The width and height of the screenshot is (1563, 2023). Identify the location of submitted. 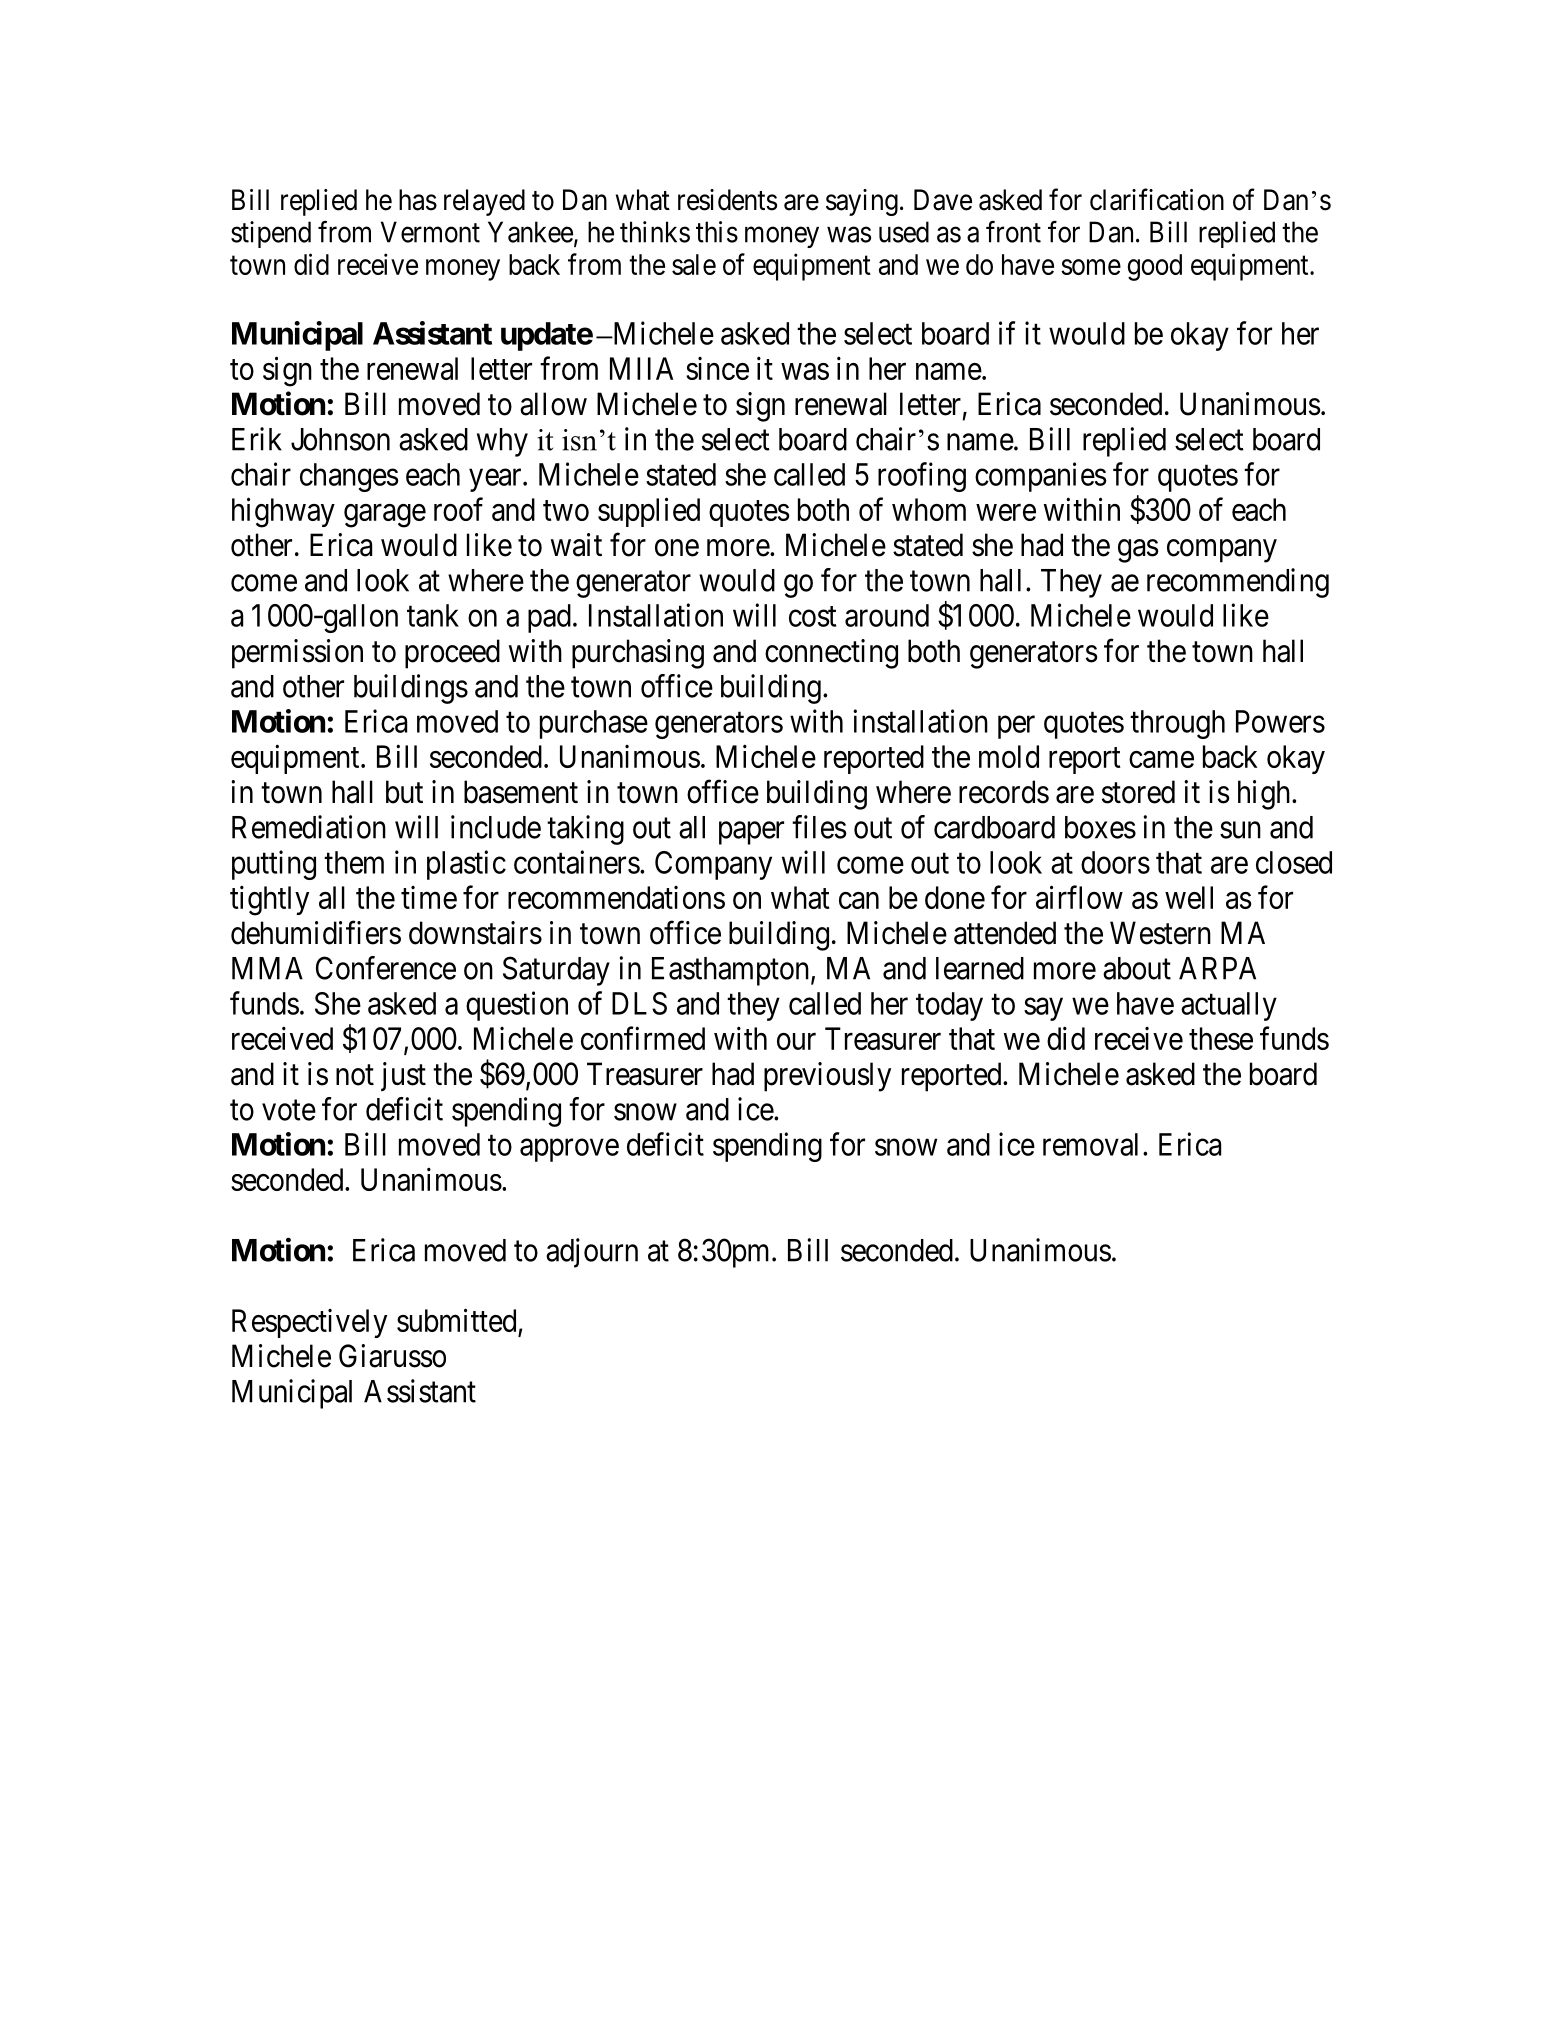
(456, 1320).
